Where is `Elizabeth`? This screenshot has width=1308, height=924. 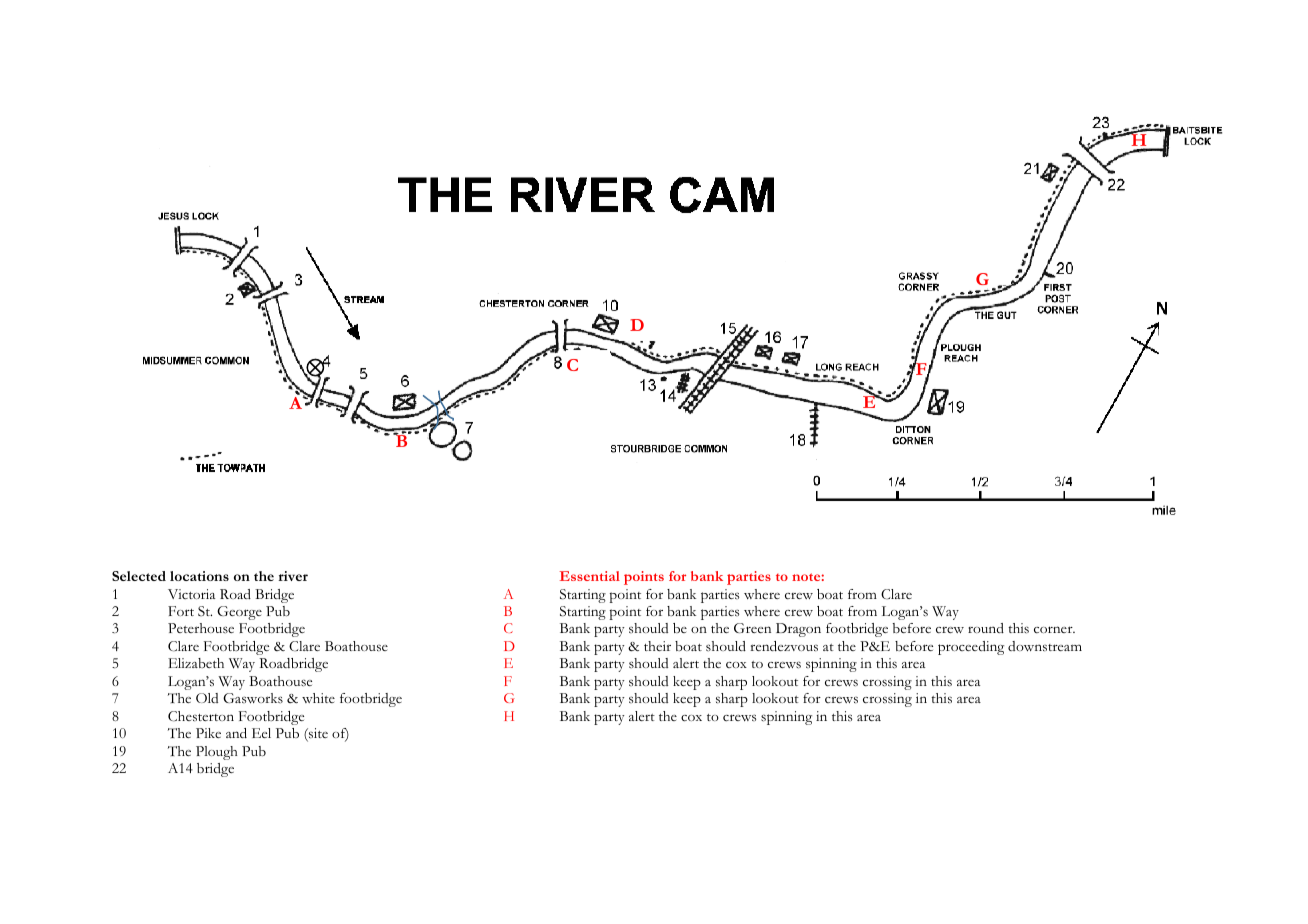
Elizabeth is located at coordinates (196, 663).
